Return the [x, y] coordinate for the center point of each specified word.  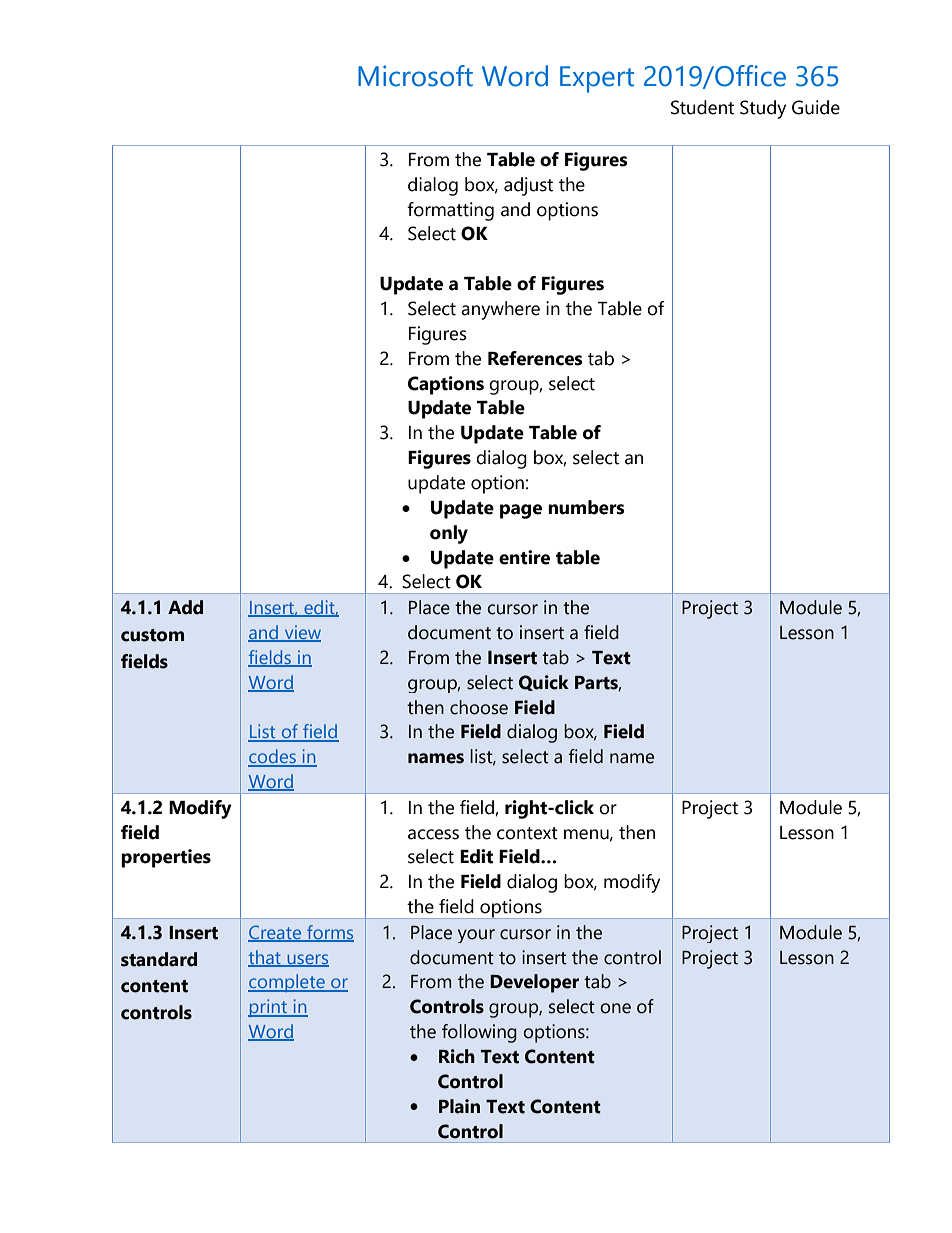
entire [524, 557]
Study [763, 109]
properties [166, 858]
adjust [528, 186]
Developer [534, 983]
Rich [457, 1056]
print [268, 1008]
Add [185, 607]
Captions [446, 385]
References [535, 358]
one [615, 1008]
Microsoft [415, 76]
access [433, 834]
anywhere [500, 310]
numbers [586, 507]
